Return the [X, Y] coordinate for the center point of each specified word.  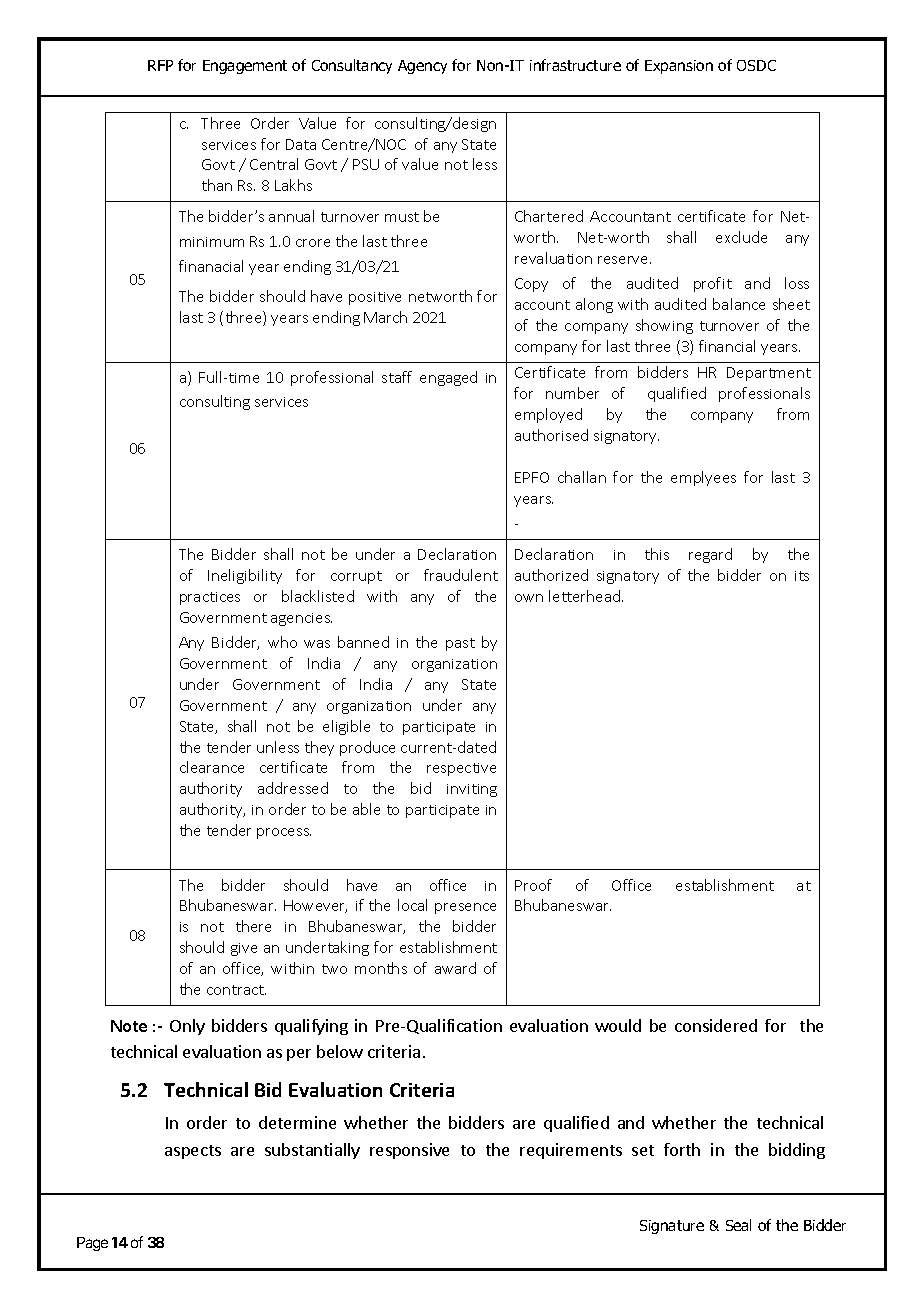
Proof [533, 885]
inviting [472, 790]
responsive [409, 1151]
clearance [212, 767]
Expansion [679, 67]
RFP [160, 65]
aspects [193, 1152]
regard [710, 555]
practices [210, 598]
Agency [422, 67]
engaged [448, 378]
